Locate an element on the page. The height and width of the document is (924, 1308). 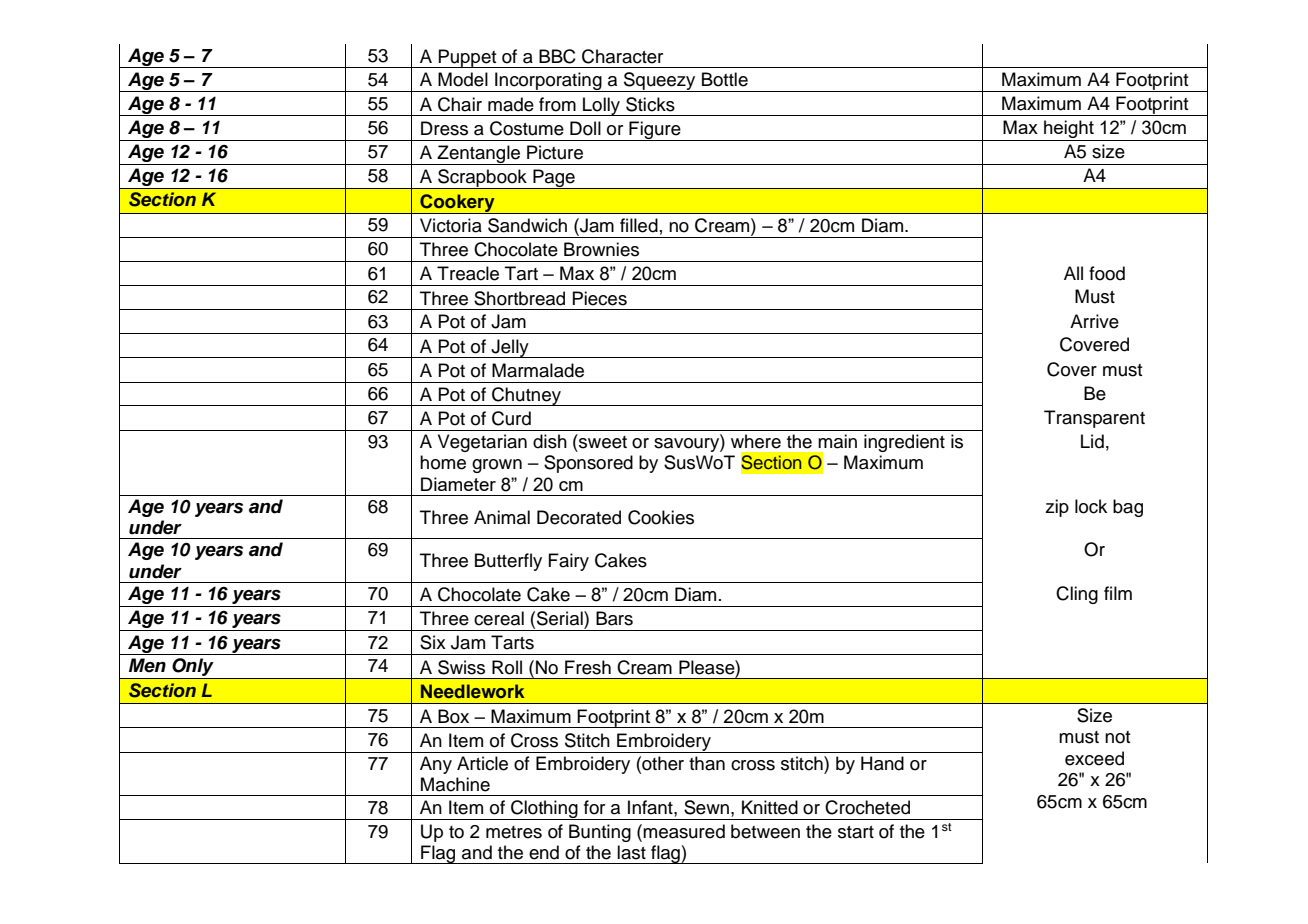
Bunting is located at coordinates (600, 833).
